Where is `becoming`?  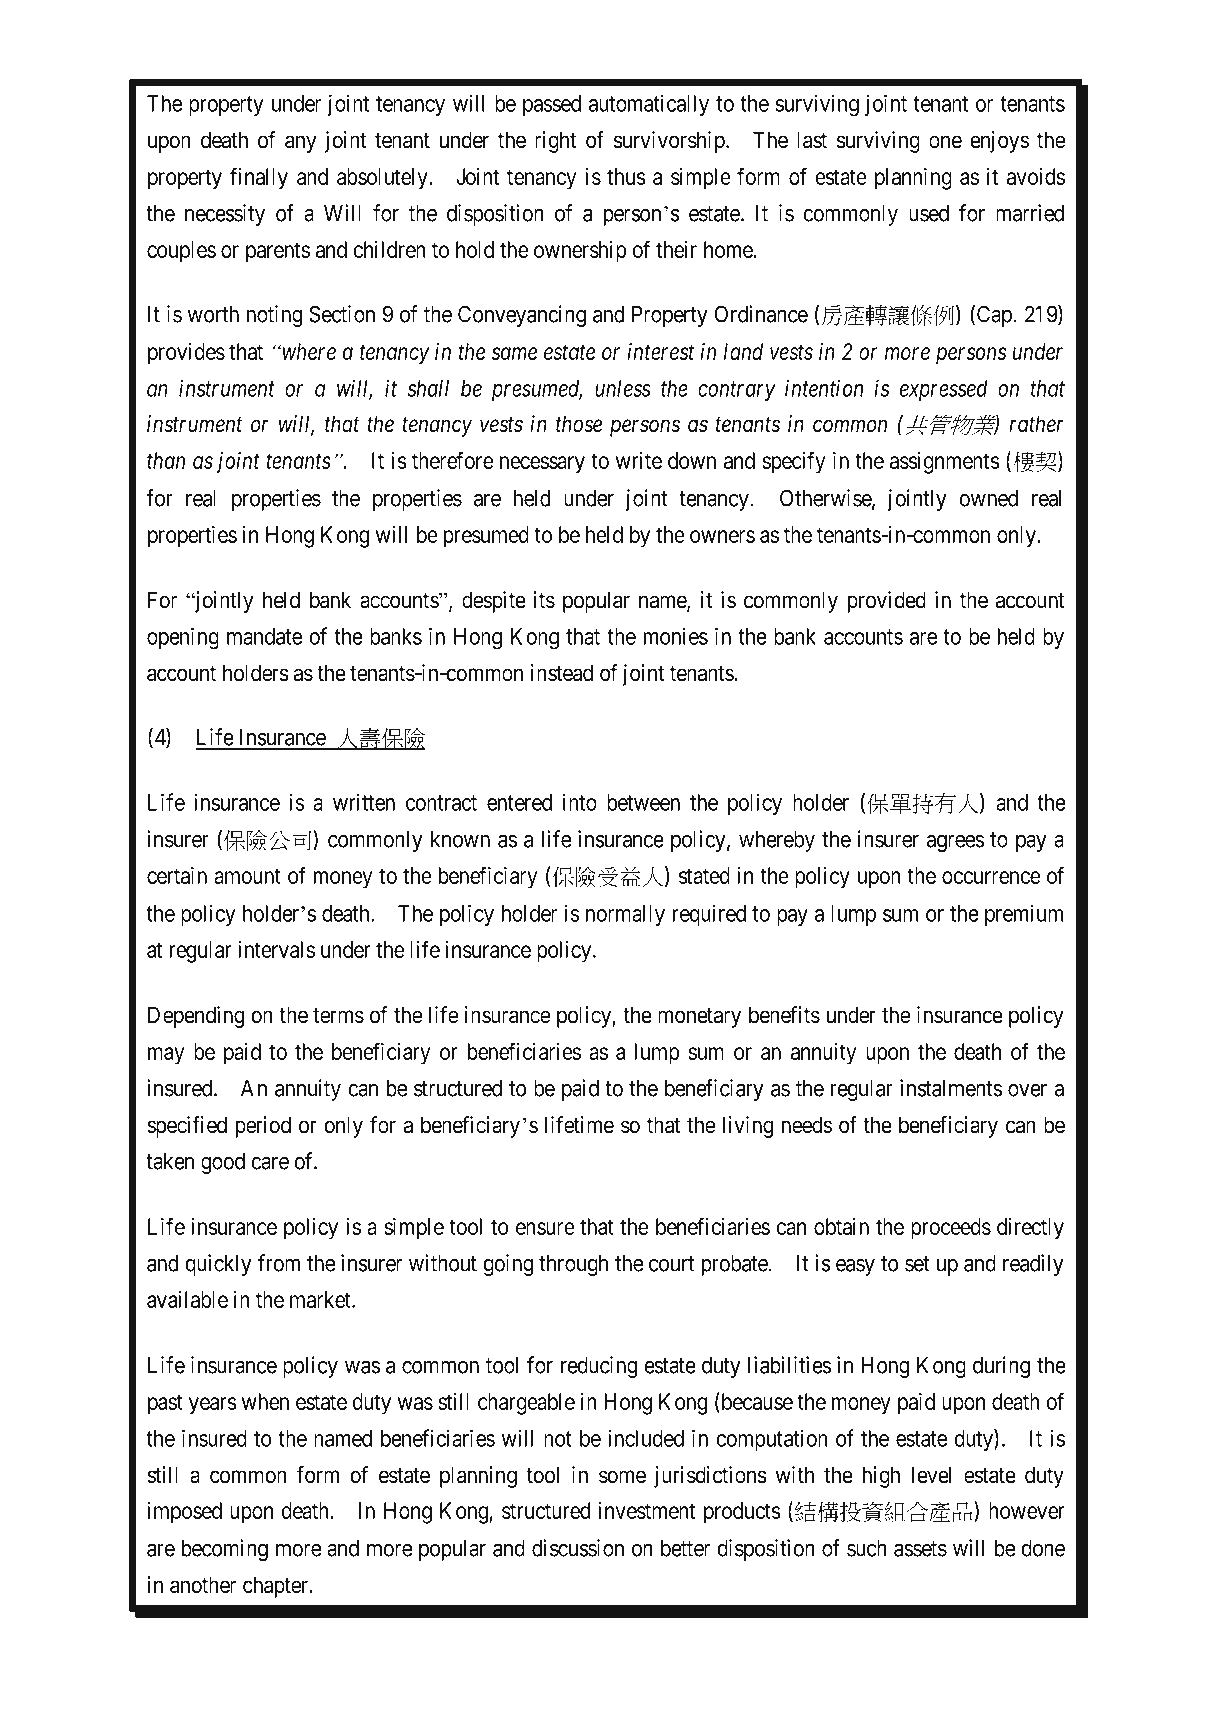 becoming is located at coordinates (224, 1550).
